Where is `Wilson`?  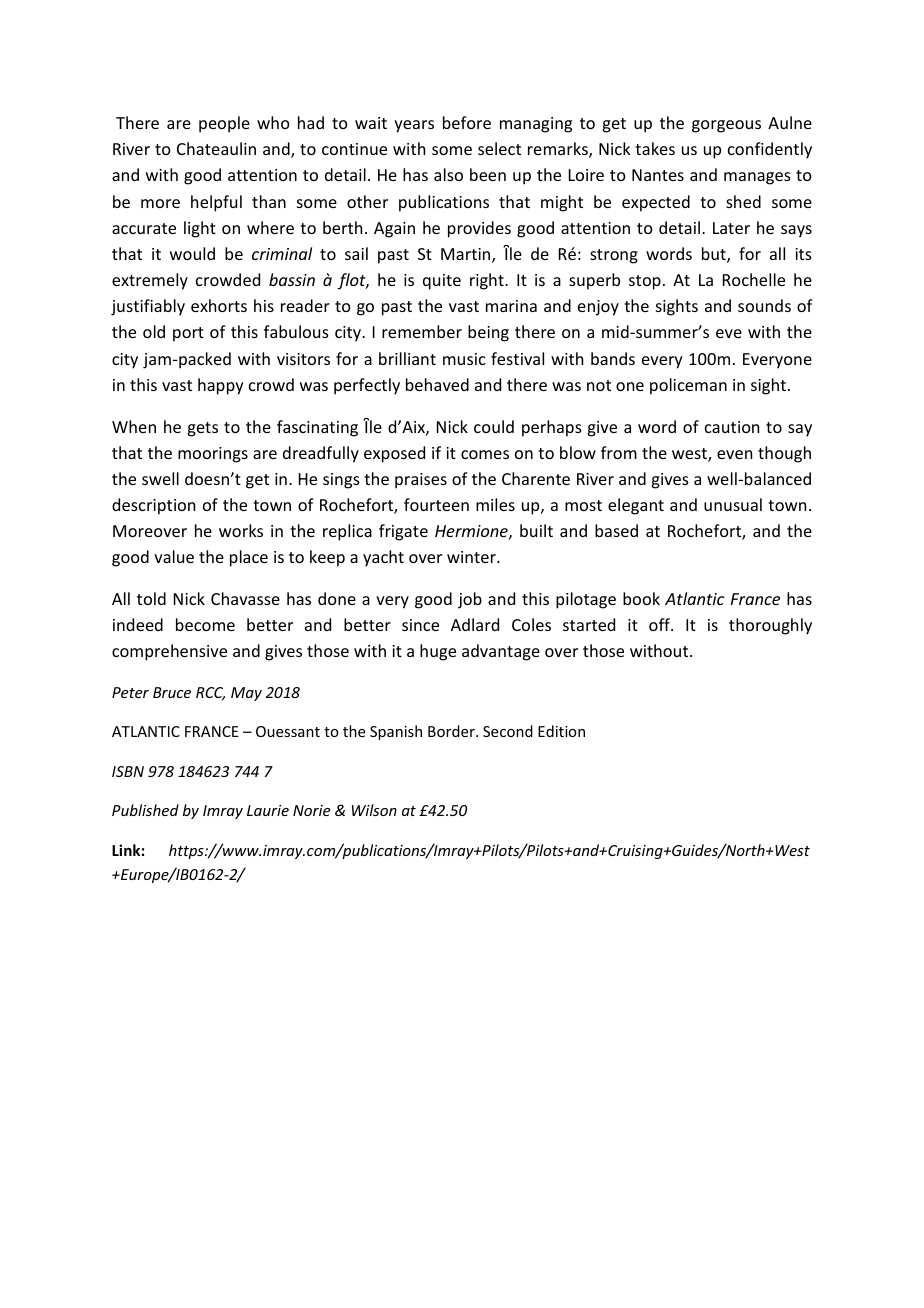 Wilson is located at coordinates (374, 810).
